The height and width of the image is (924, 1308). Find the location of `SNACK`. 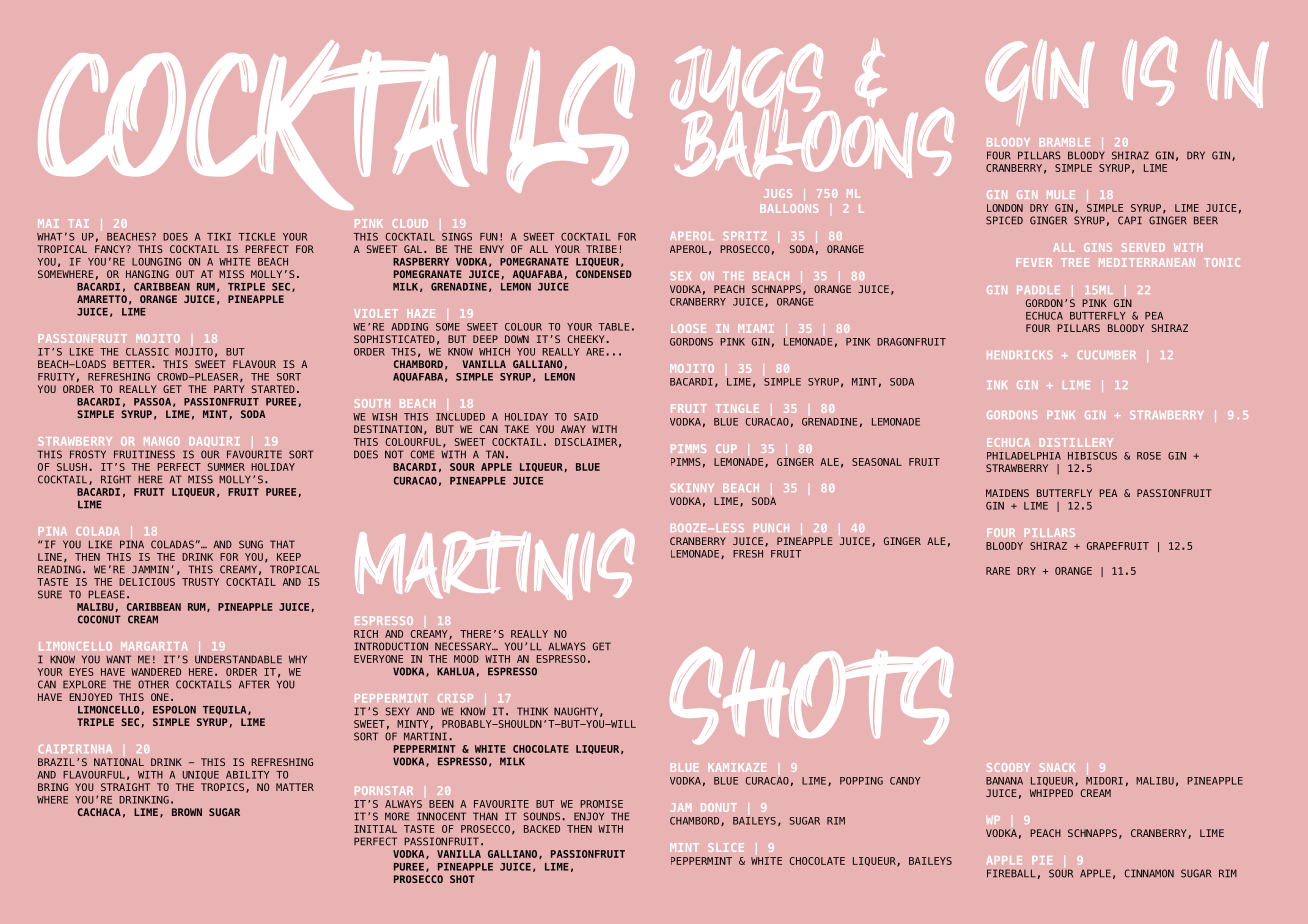

SNACK is located at coordinates (1057, 767).
